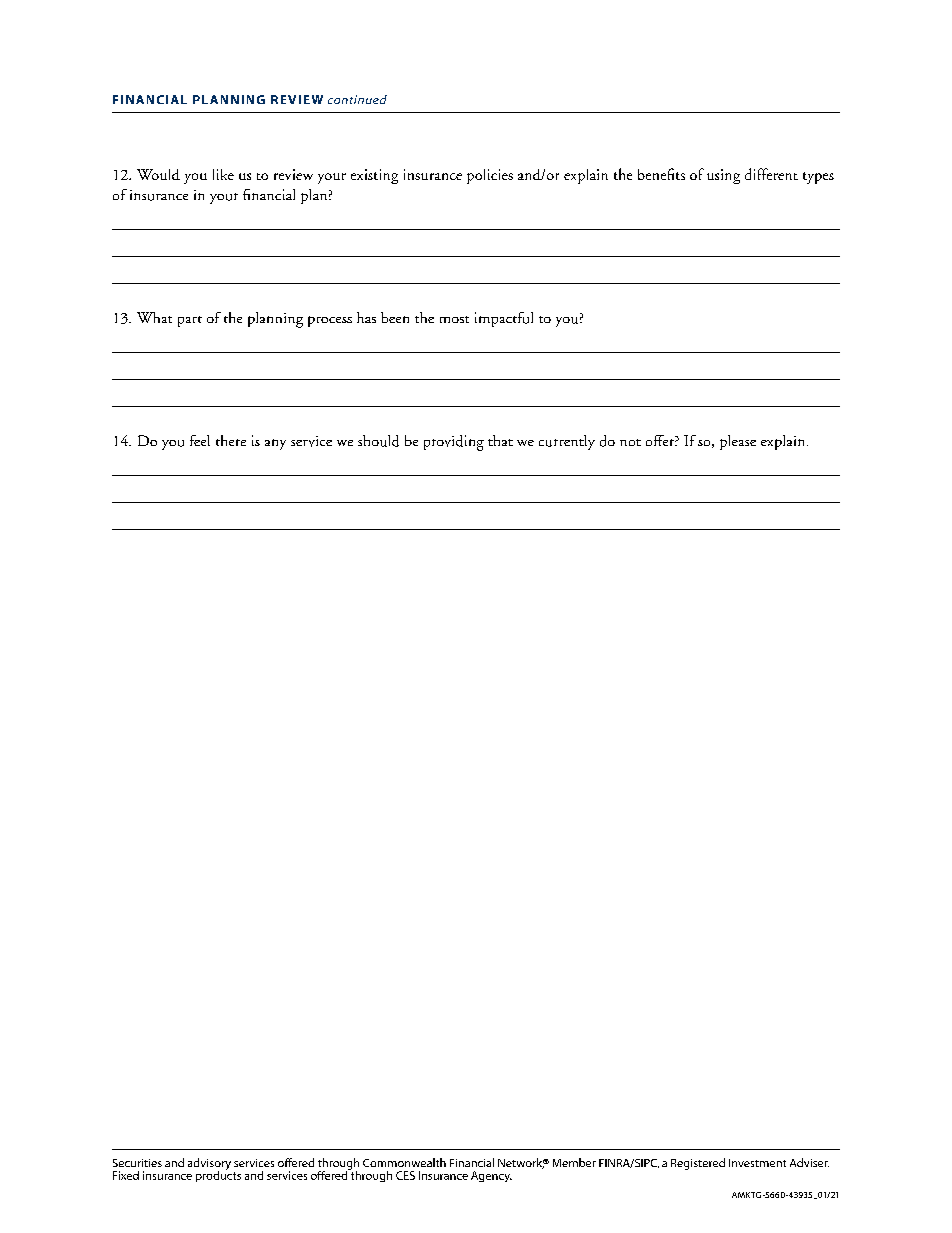 Image resolution: width=952 pixels, height=1233 pixels. Describe the element at coordinates (698, 1164) in the page. I see `Registered` at that location.
